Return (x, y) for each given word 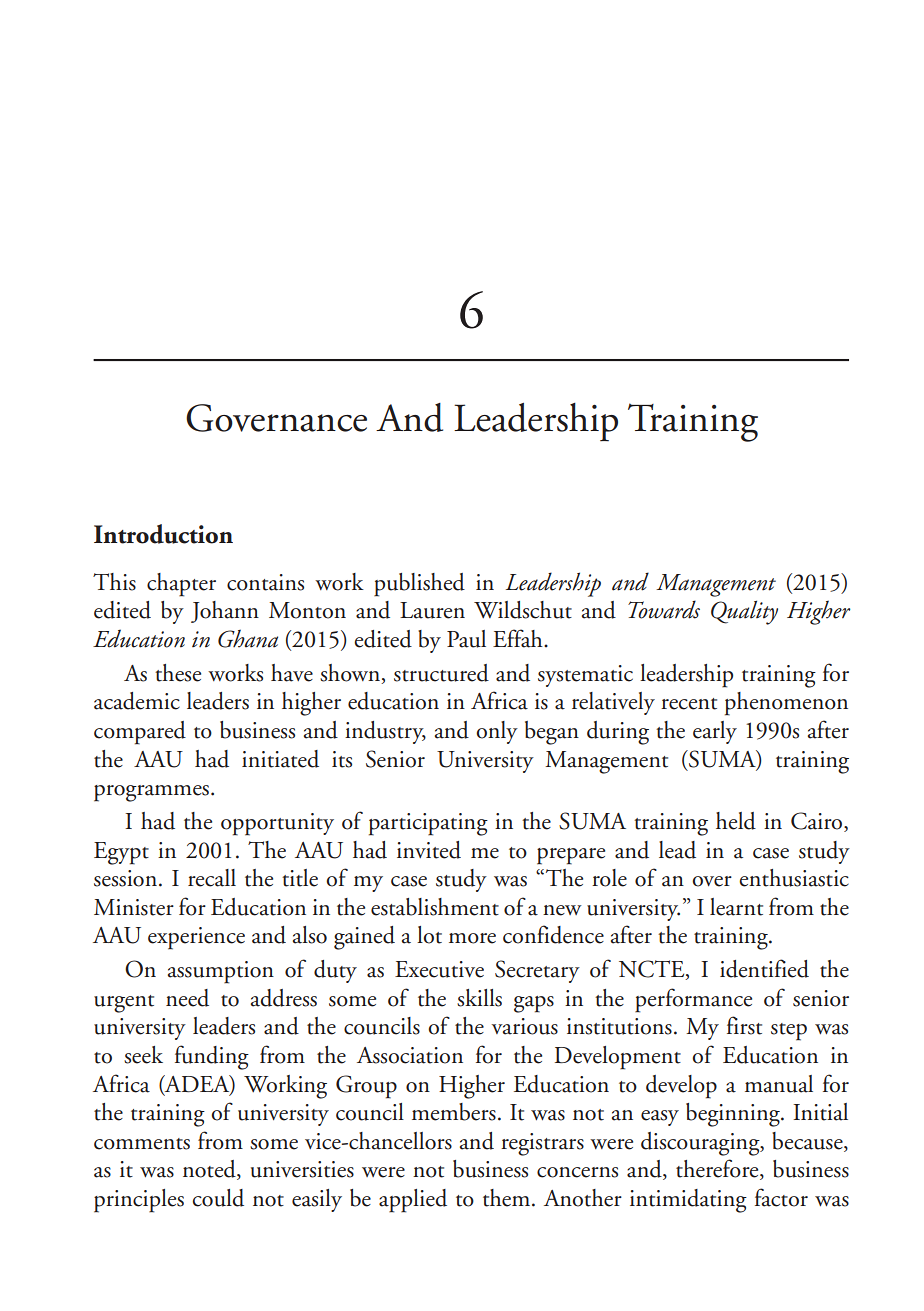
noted (210, 1170)
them (508, 1198)
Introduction (163, 534)
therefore (718, 1169)
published (419, 585)
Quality (744, 612)
